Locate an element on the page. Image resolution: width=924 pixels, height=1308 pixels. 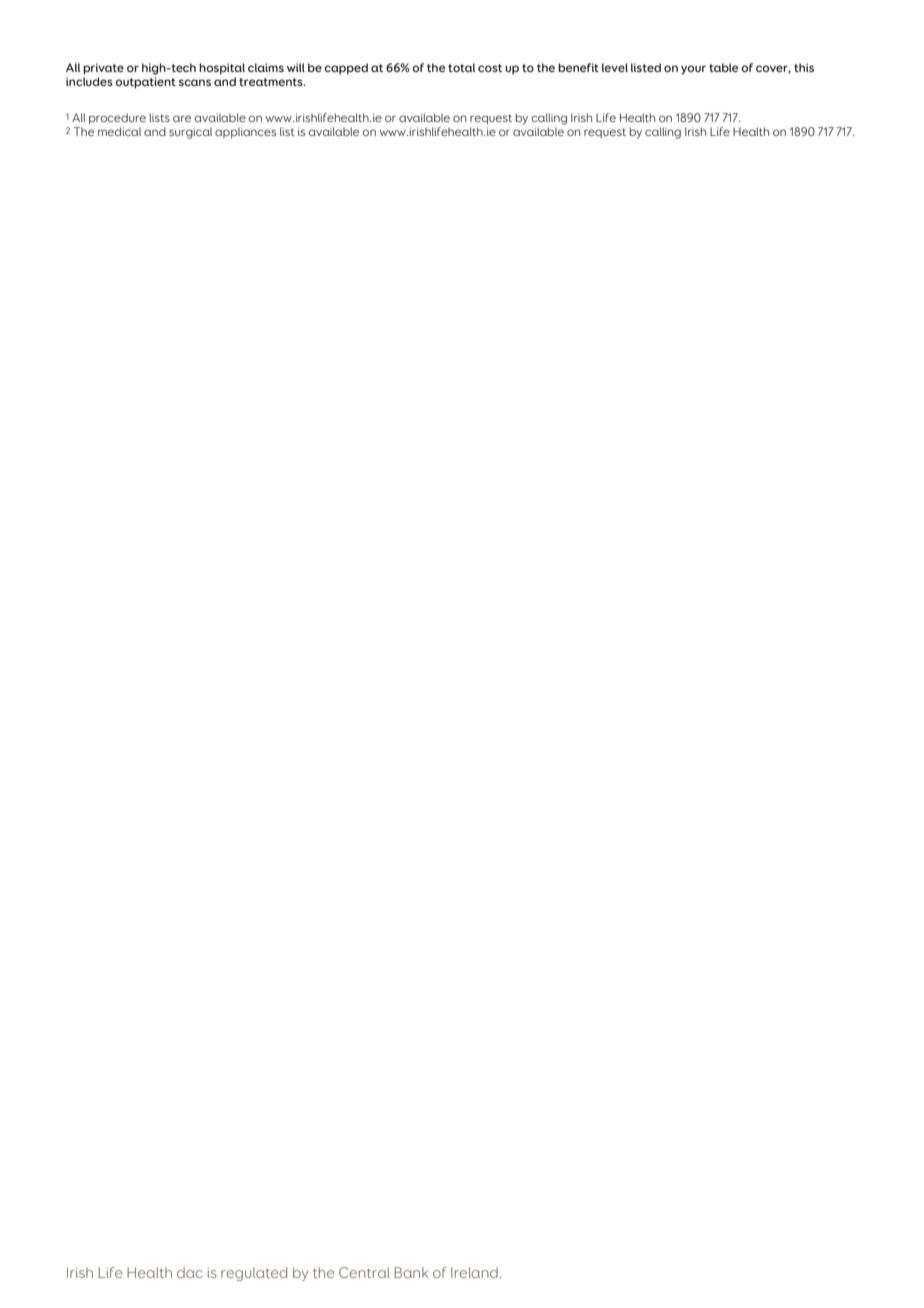
regulated is located at coordinates (254, 1274).
